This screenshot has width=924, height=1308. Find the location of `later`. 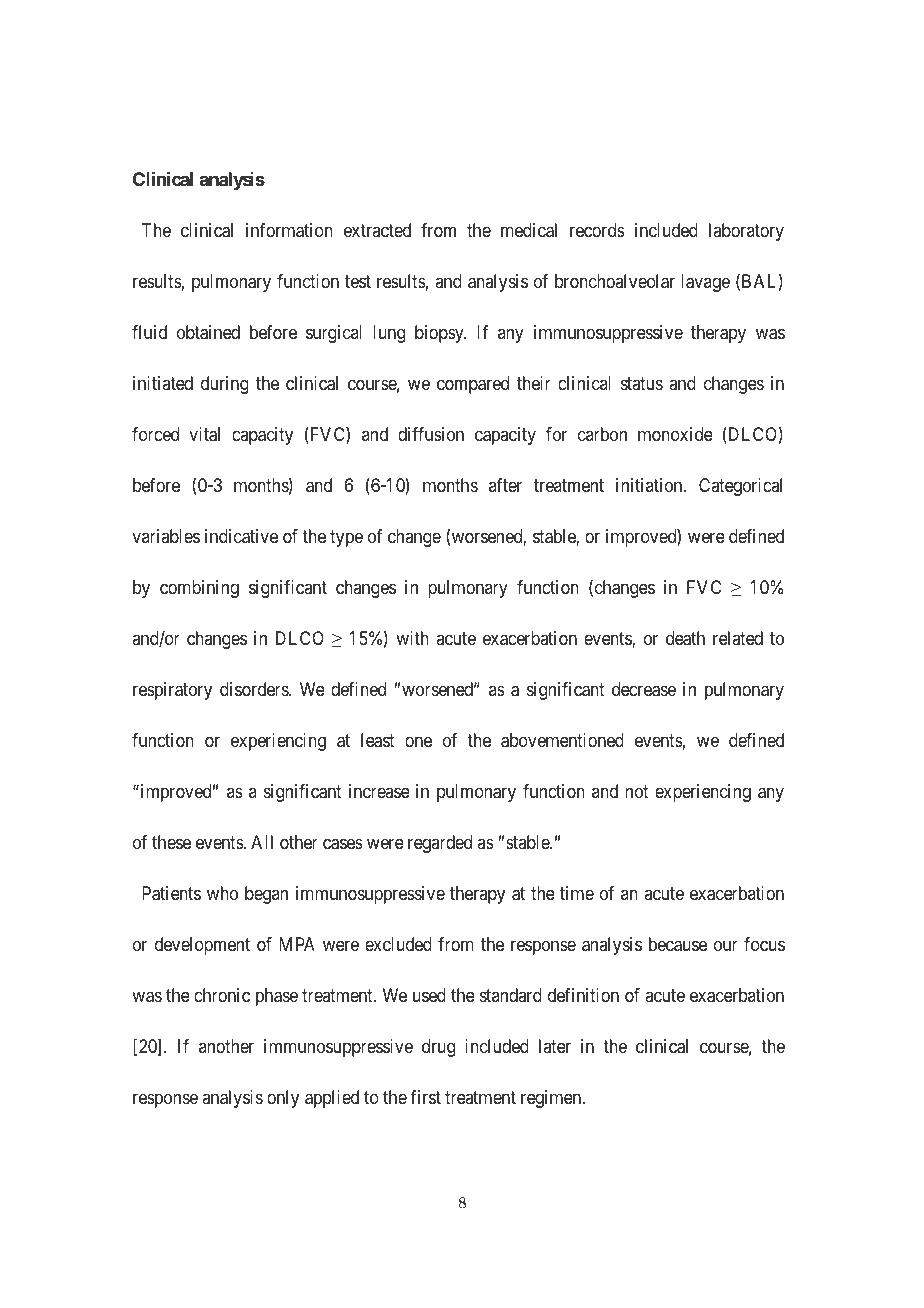

later is located at coordinates (555, 1046).
